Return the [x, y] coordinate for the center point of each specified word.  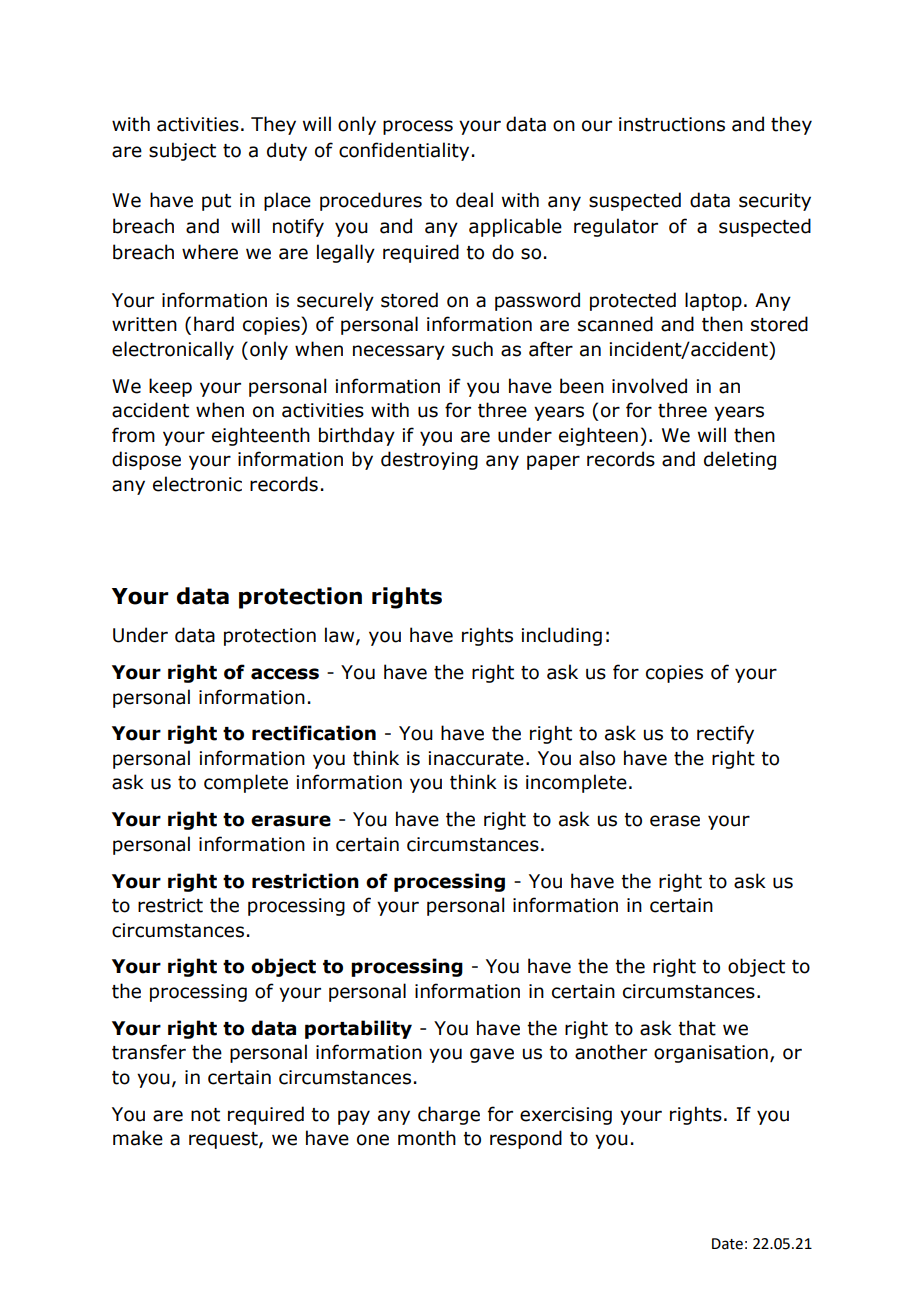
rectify [725, 734]
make [138, 1138]
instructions [672, 124]
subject [182, 151]
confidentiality [404, 151]
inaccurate [476, 758]
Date [727, 1244]
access [285, 674]
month [427, 1138]
